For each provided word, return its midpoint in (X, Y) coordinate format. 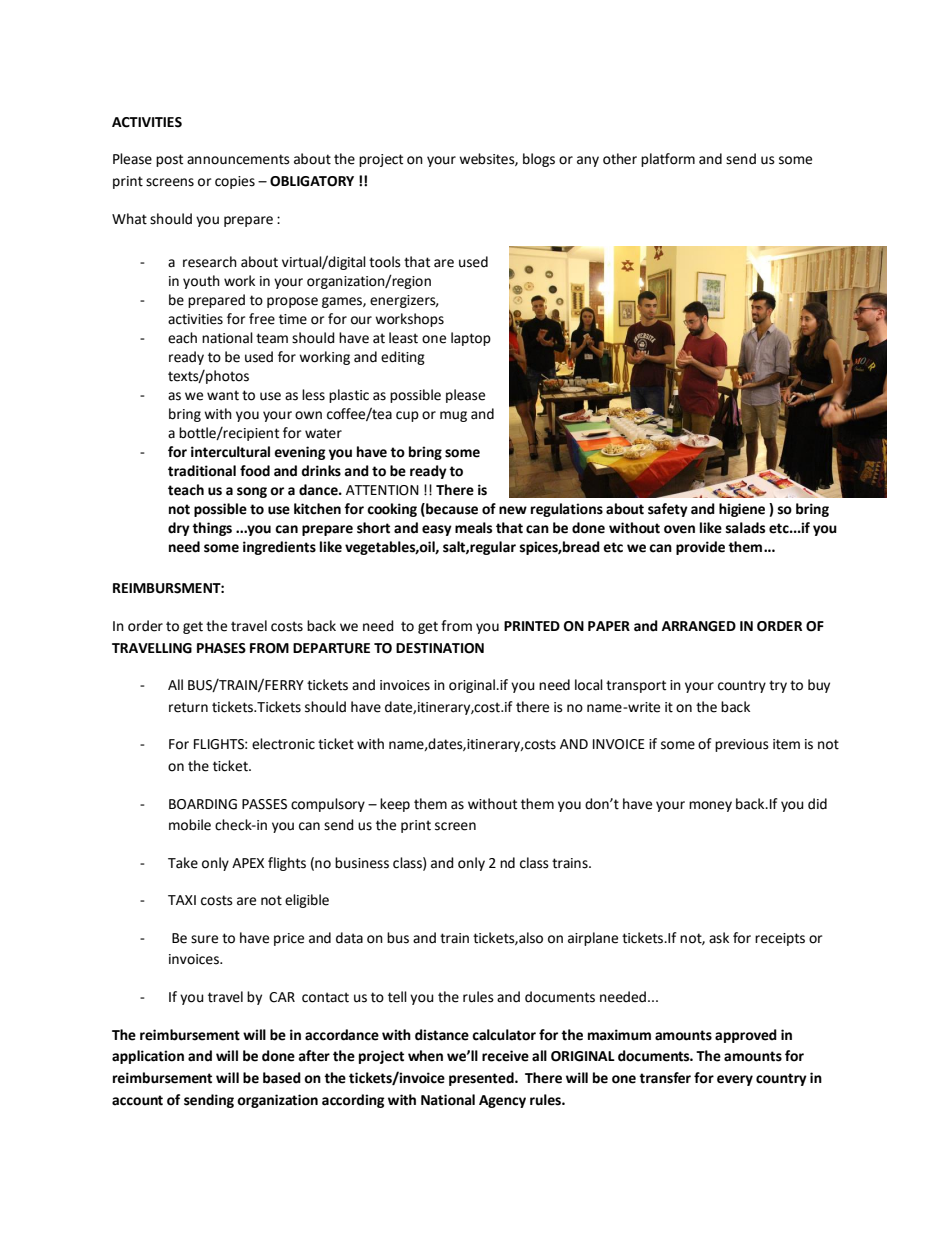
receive (505, 1056)
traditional (202, 471)
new (513, 510)
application (148, 1057)
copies (235, 182)
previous (742, 745)
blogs (539, 160)
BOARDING (203, 804)
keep (395, 805)
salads (745, 528)
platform (668, 160)
